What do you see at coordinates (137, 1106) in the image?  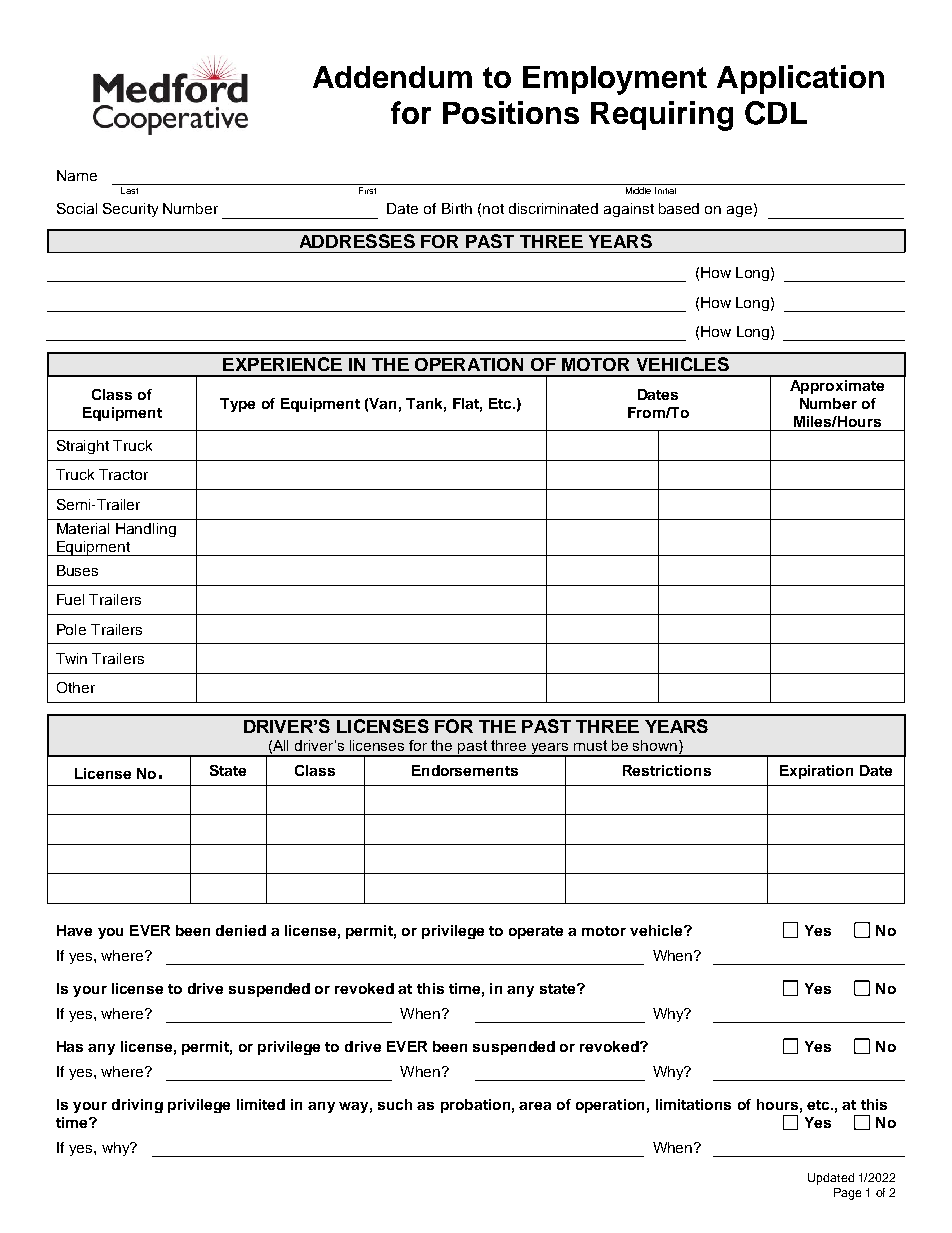 I see `driving` at bounding box center [137, 1106].
